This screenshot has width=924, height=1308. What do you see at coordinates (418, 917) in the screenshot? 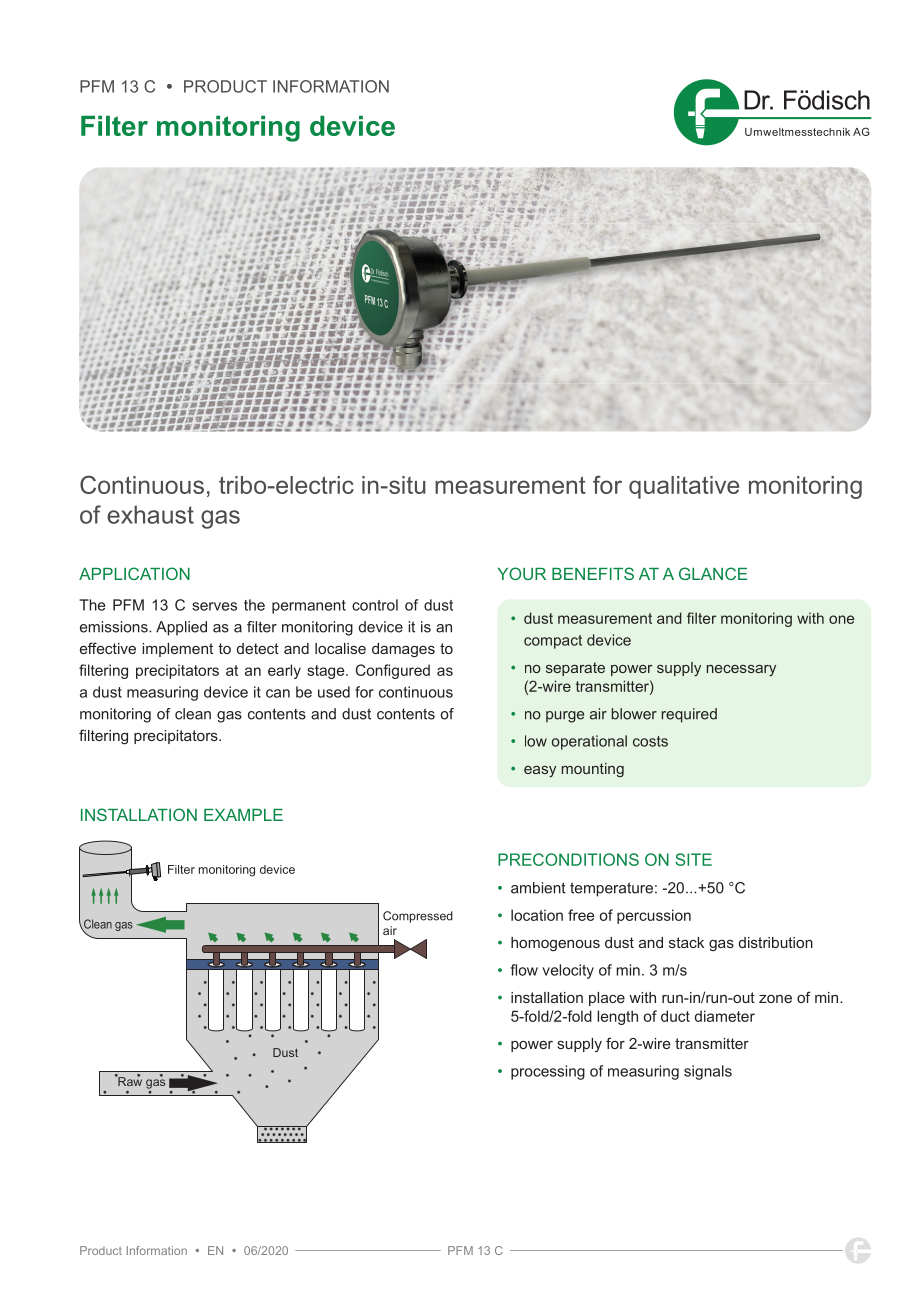
I see `Compressed` at bounding box center [418, 917].
